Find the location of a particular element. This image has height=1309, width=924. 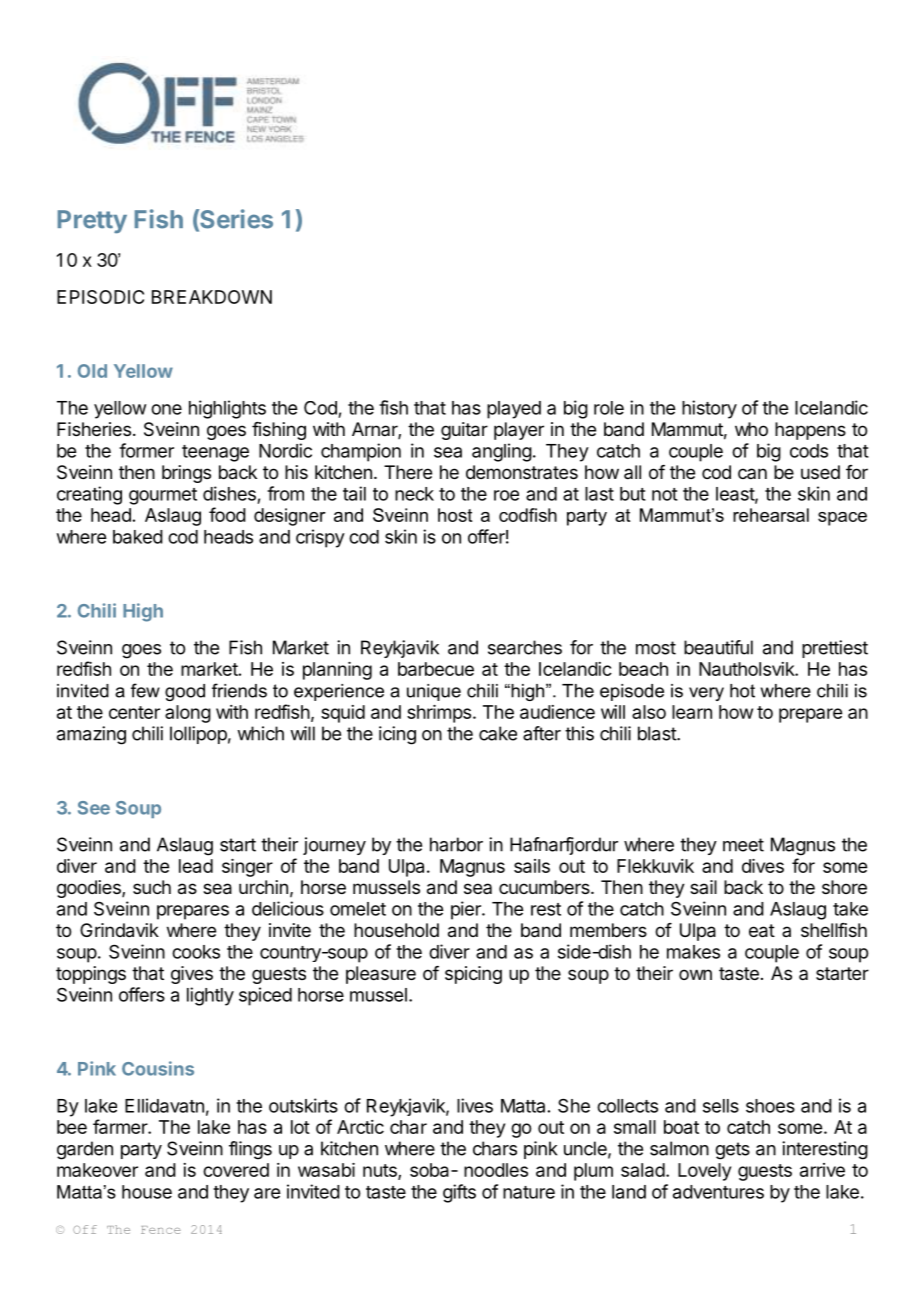

history is located at coordinates (709, 409).
